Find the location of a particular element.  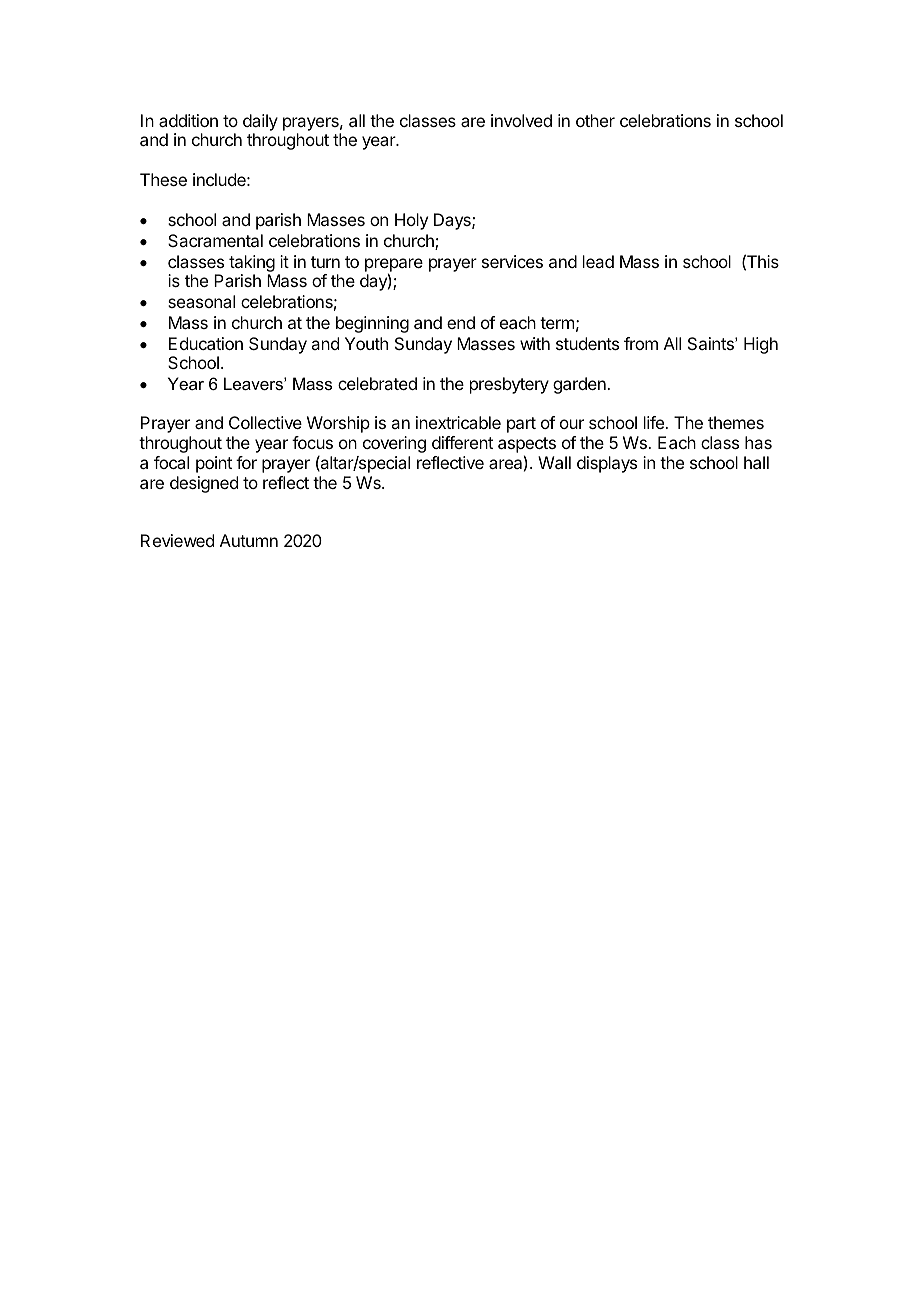

inextricable is located at coordinates (458, 422).
